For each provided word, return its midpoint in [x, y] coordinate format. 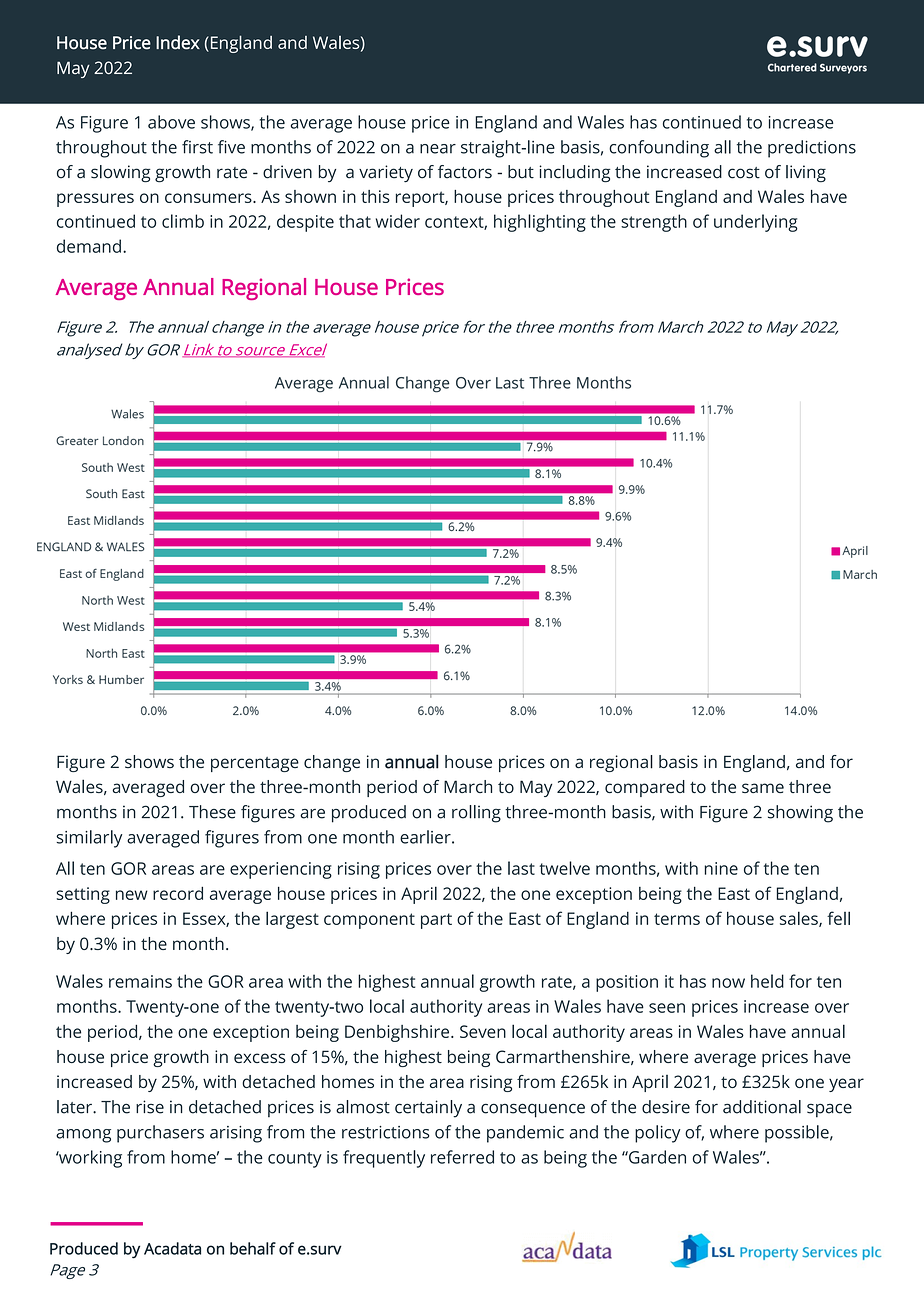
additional [762, 1107]
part [436, 921]
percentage [255, 764]
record [178, 893]
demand [89, 246]
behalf [253, 1248]
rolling [476, 814]
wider [398, 221]
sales [800, 919]
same [763, 788]
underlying [756, 223]
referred [462, 1157]
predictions [812, 149]
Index [178, 42]
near [438, 149]
